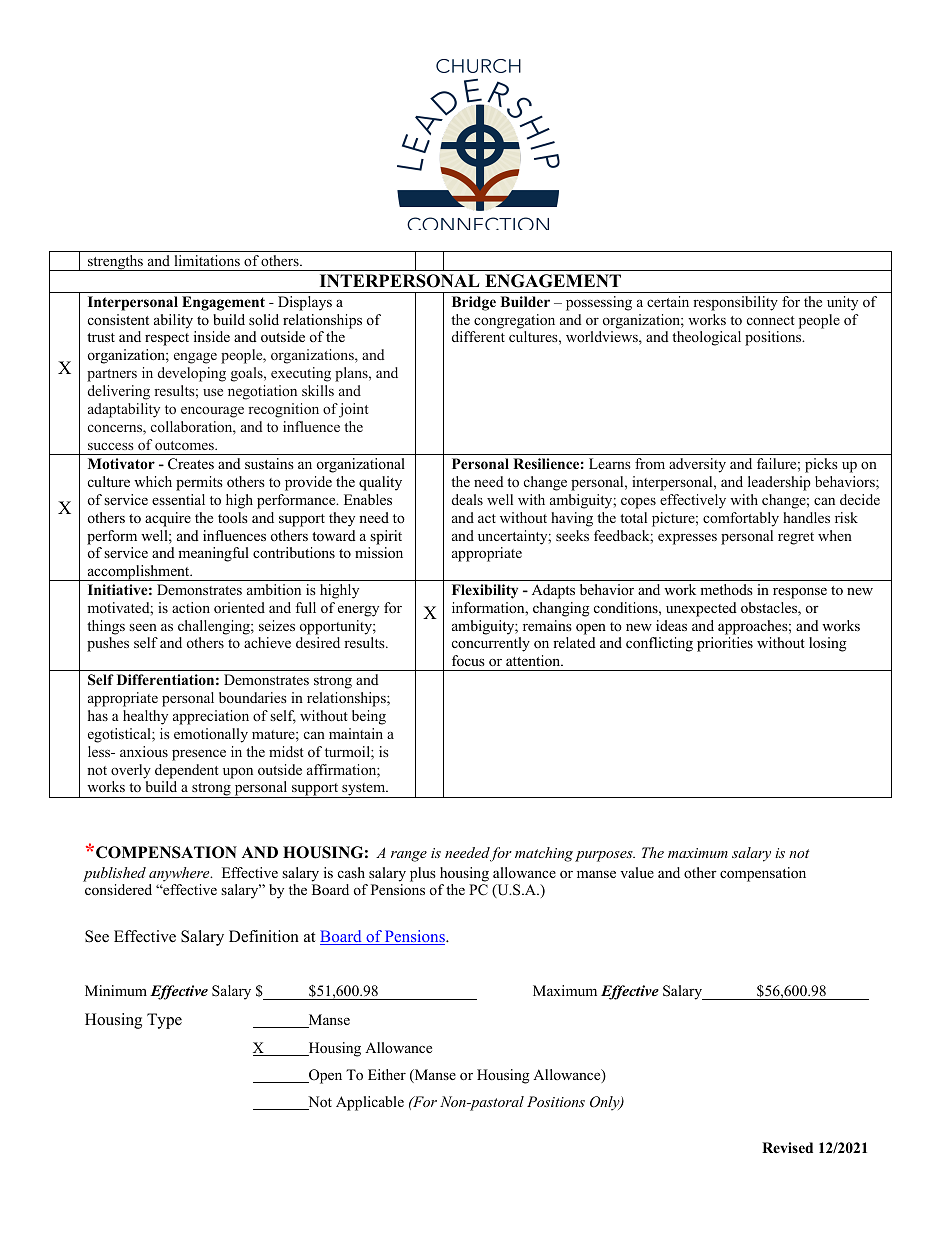 This image has width=952, height=1233. Describe the element at coordinates (637, 872) in the image. I see `value` at that location.
